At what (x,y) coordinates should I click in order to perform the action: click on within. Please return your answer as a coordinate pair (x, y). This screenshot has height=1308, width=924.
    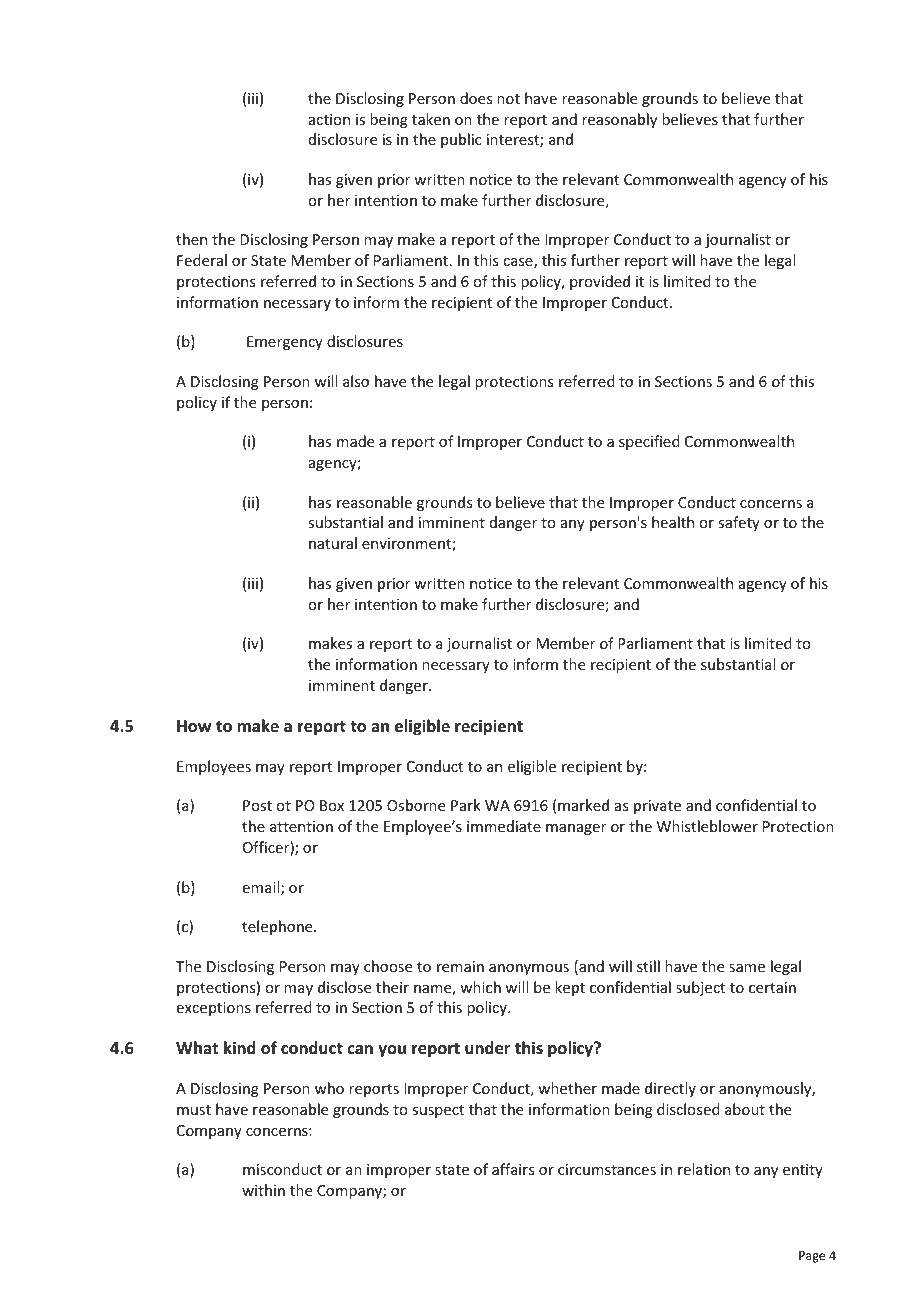
    Looking at the image, I should click on (263, 1190).
